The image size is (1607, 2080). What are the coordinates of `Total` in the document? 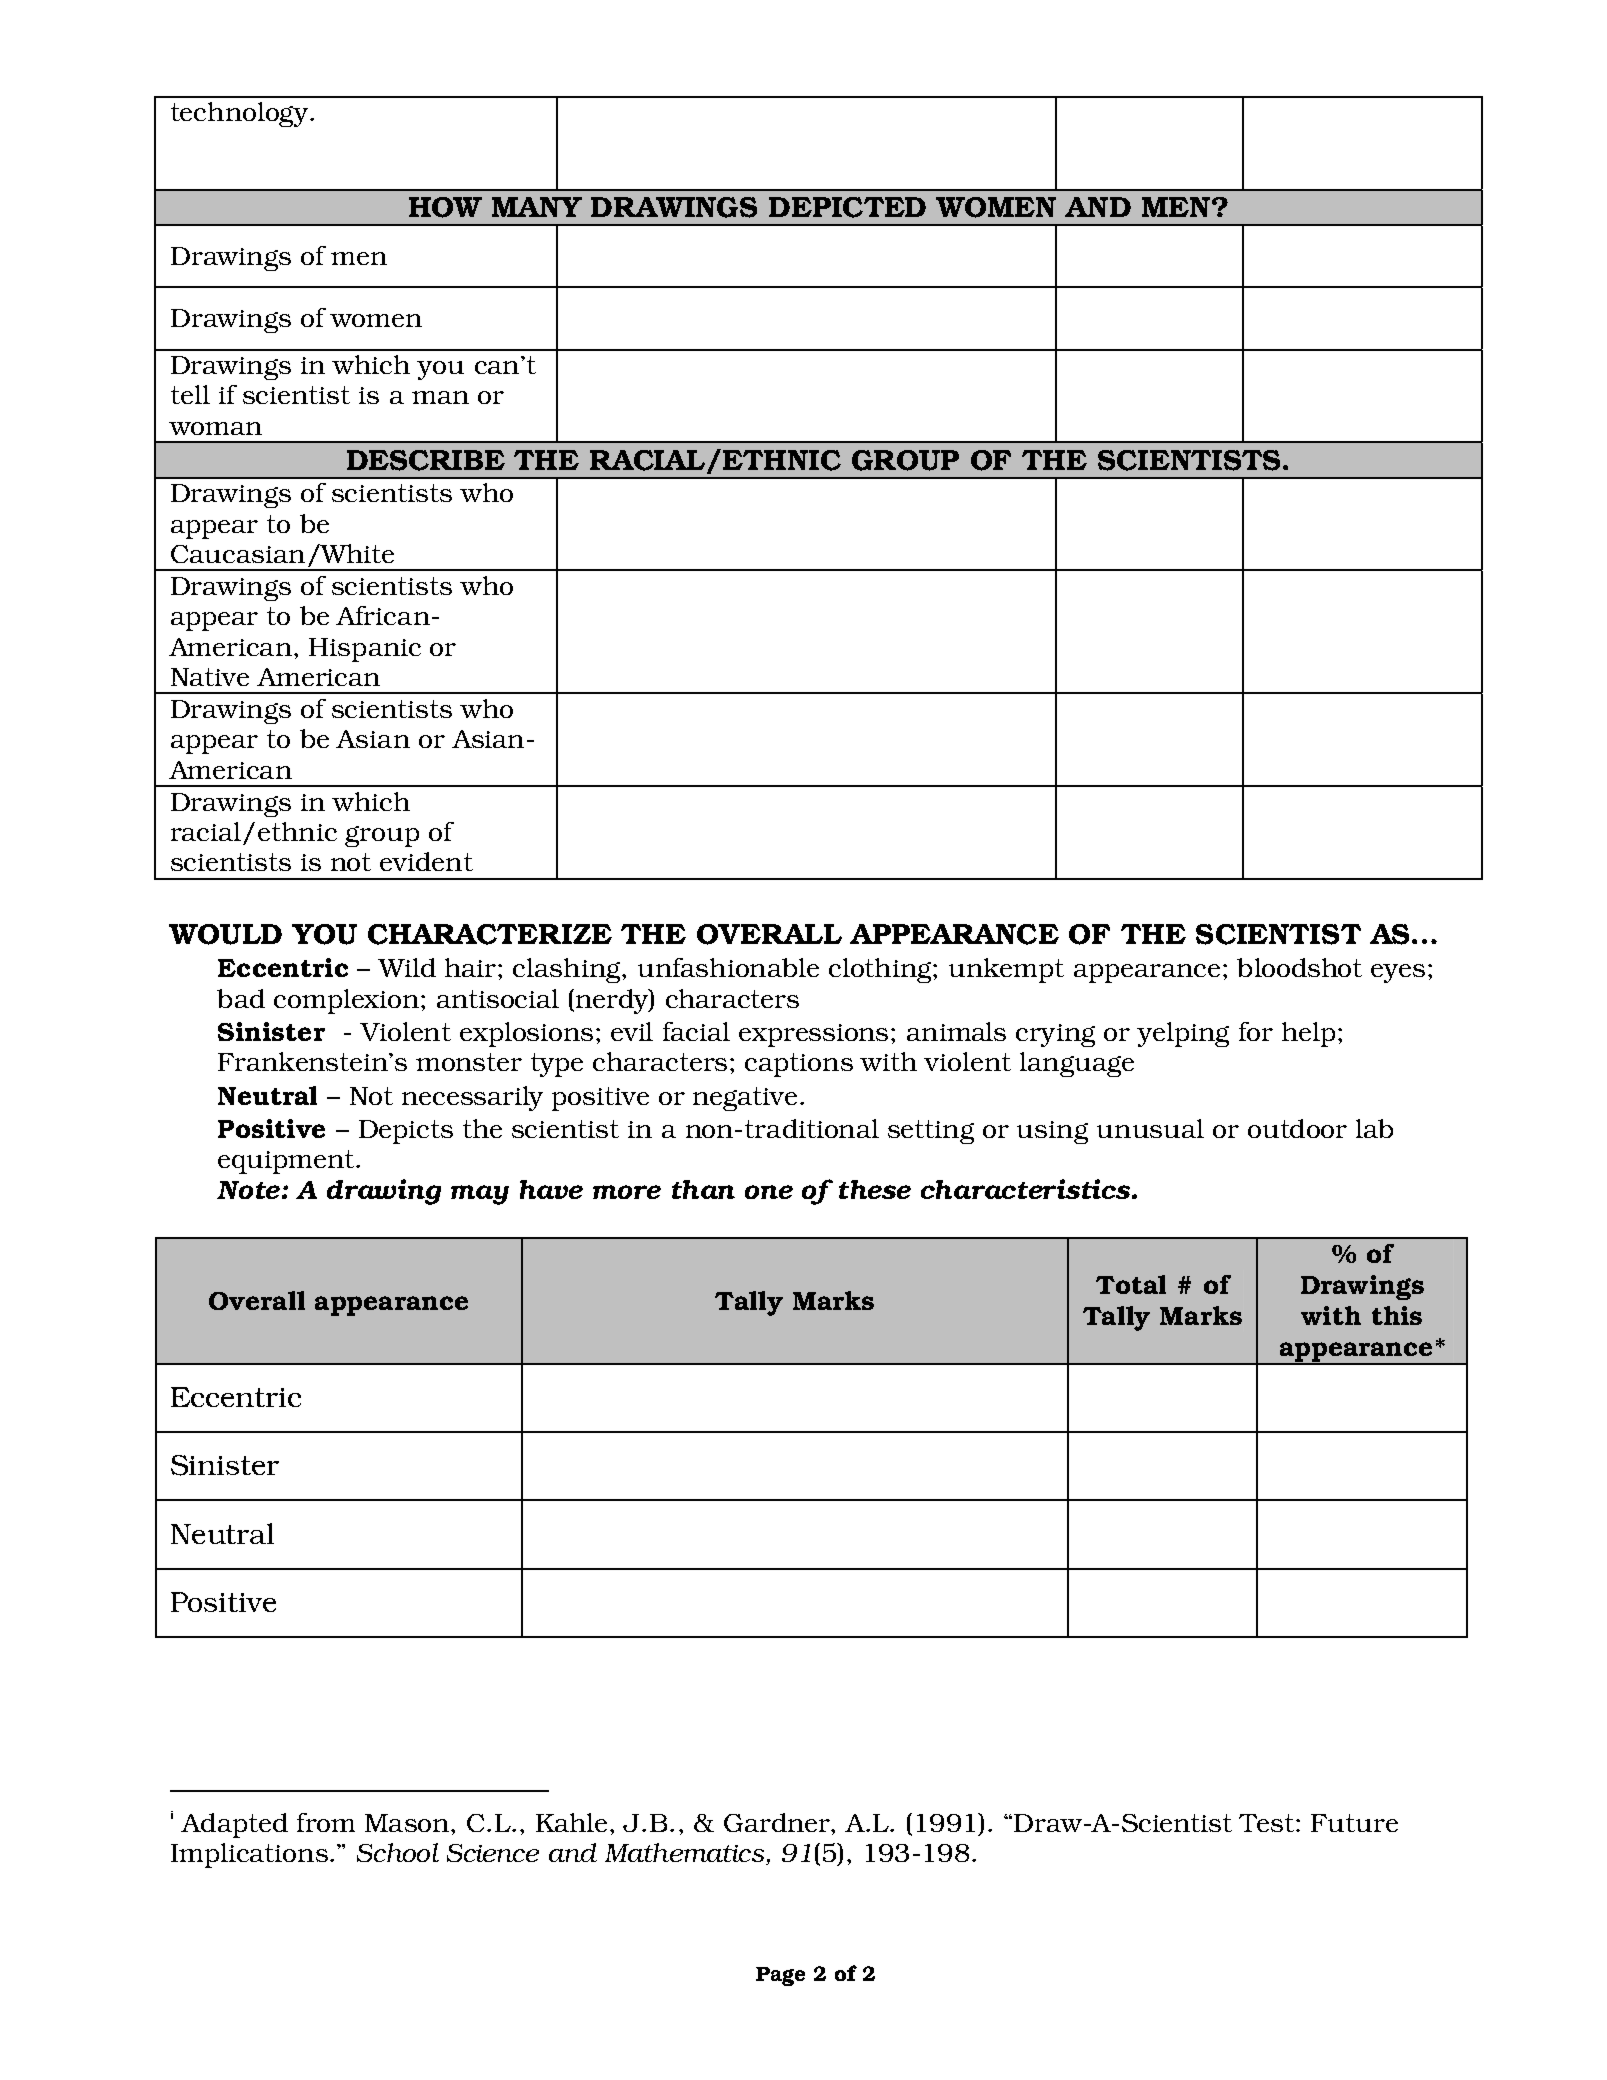 It's located at (1131, 1284).
